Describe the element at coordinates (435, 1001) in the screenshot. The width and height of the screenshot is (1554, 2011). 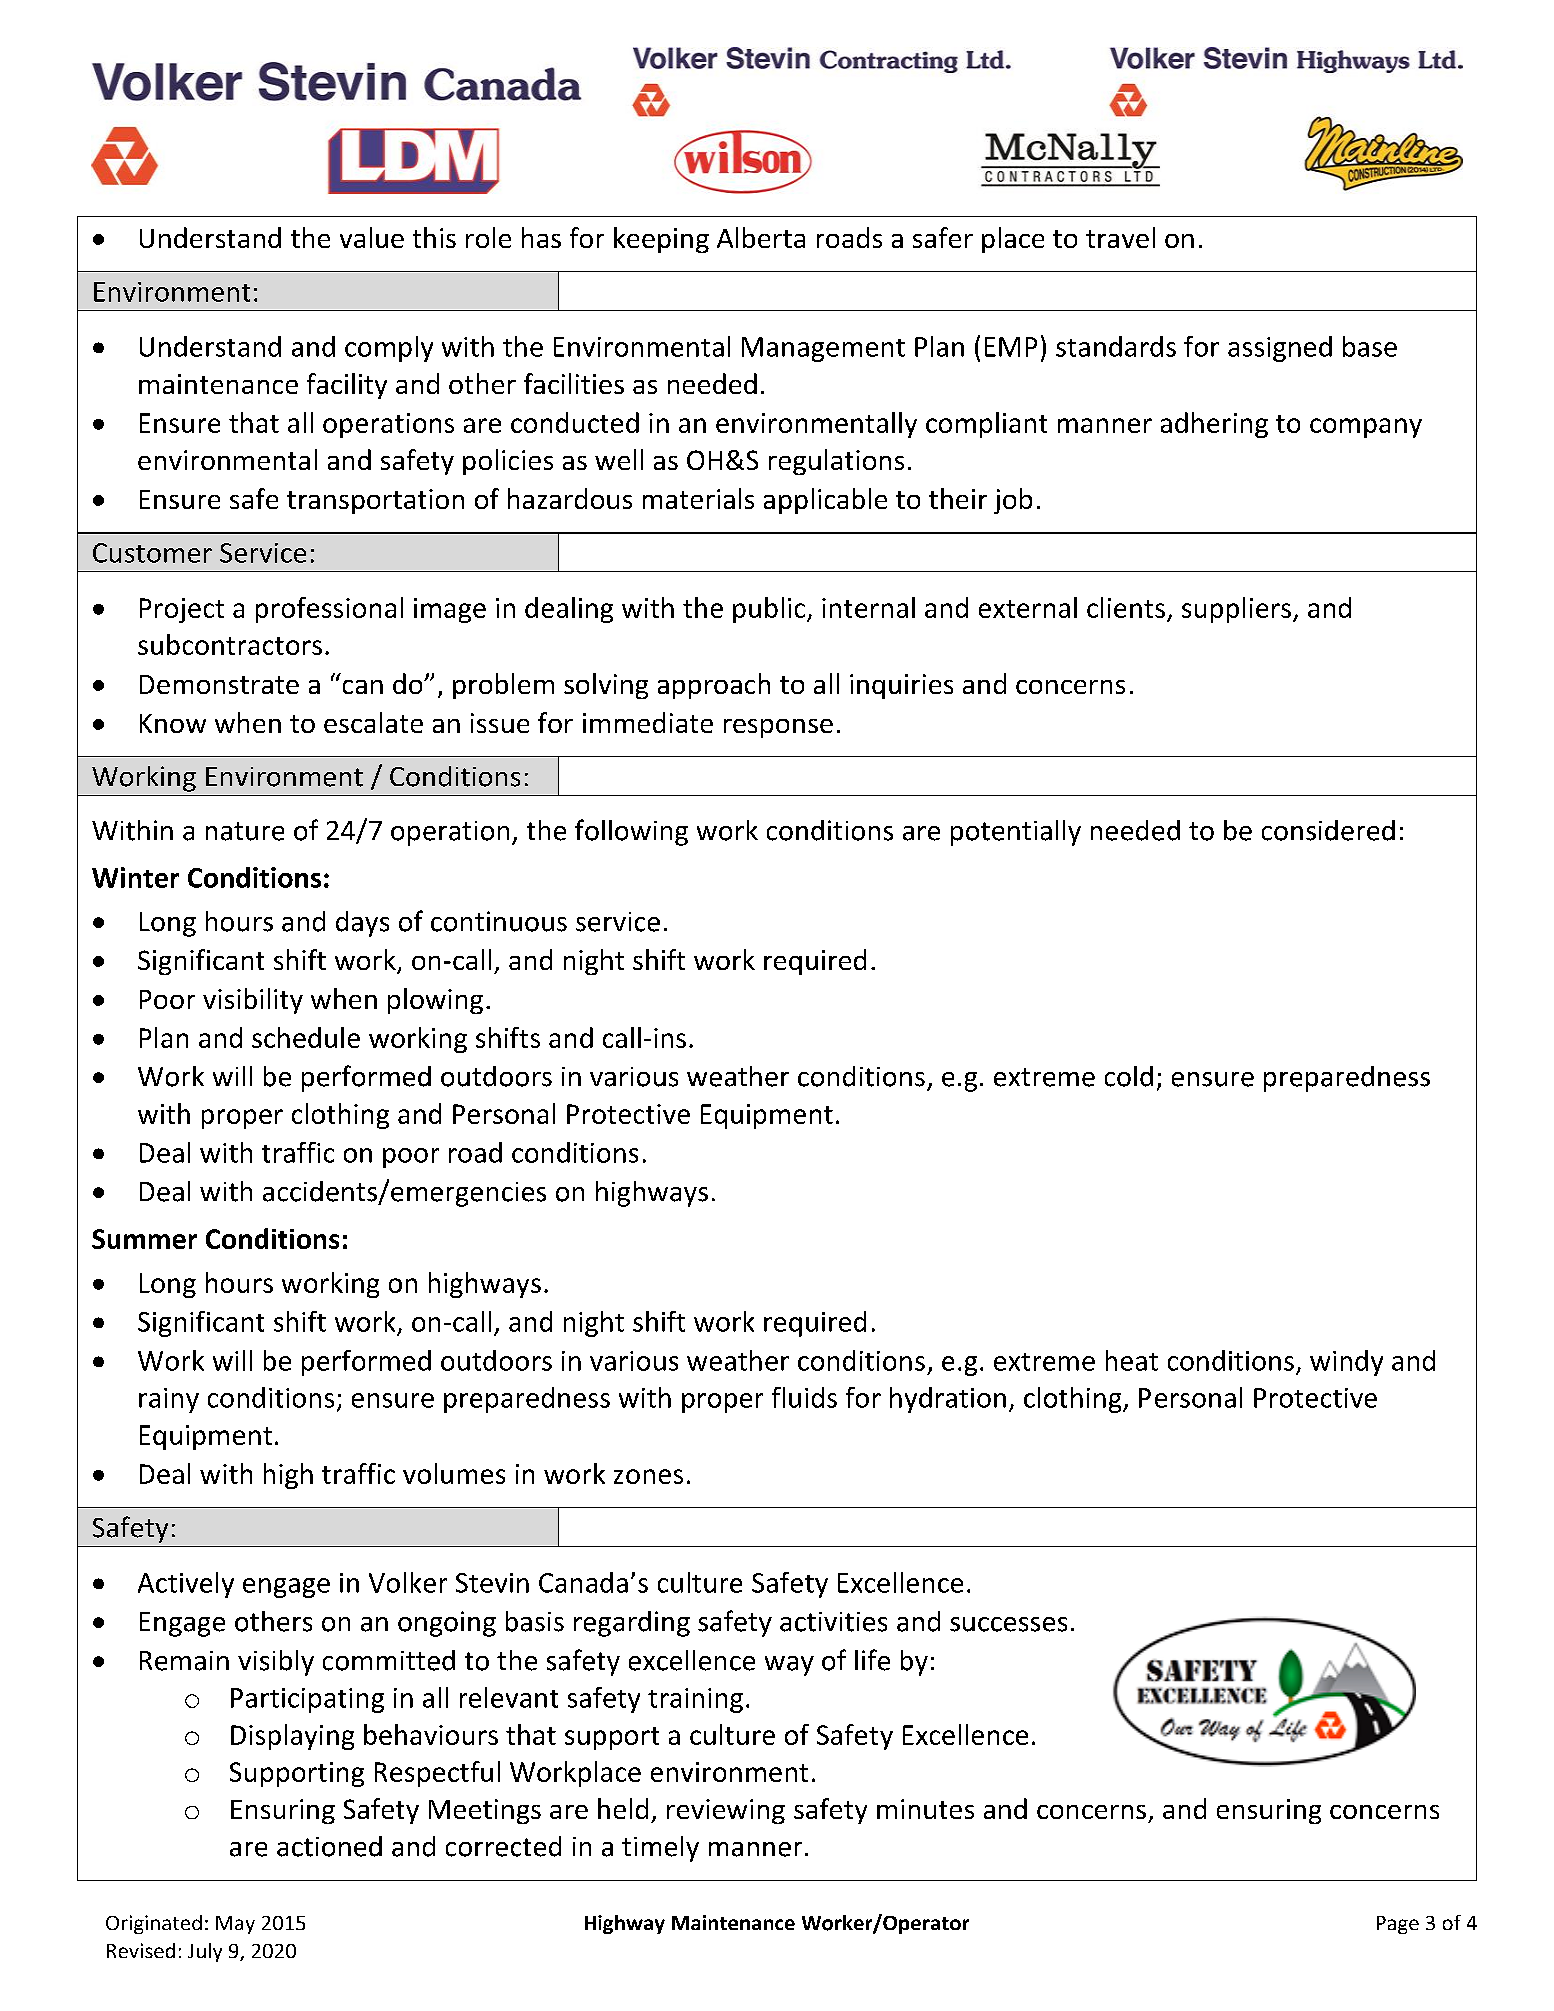
I see `plowing` at that location.
